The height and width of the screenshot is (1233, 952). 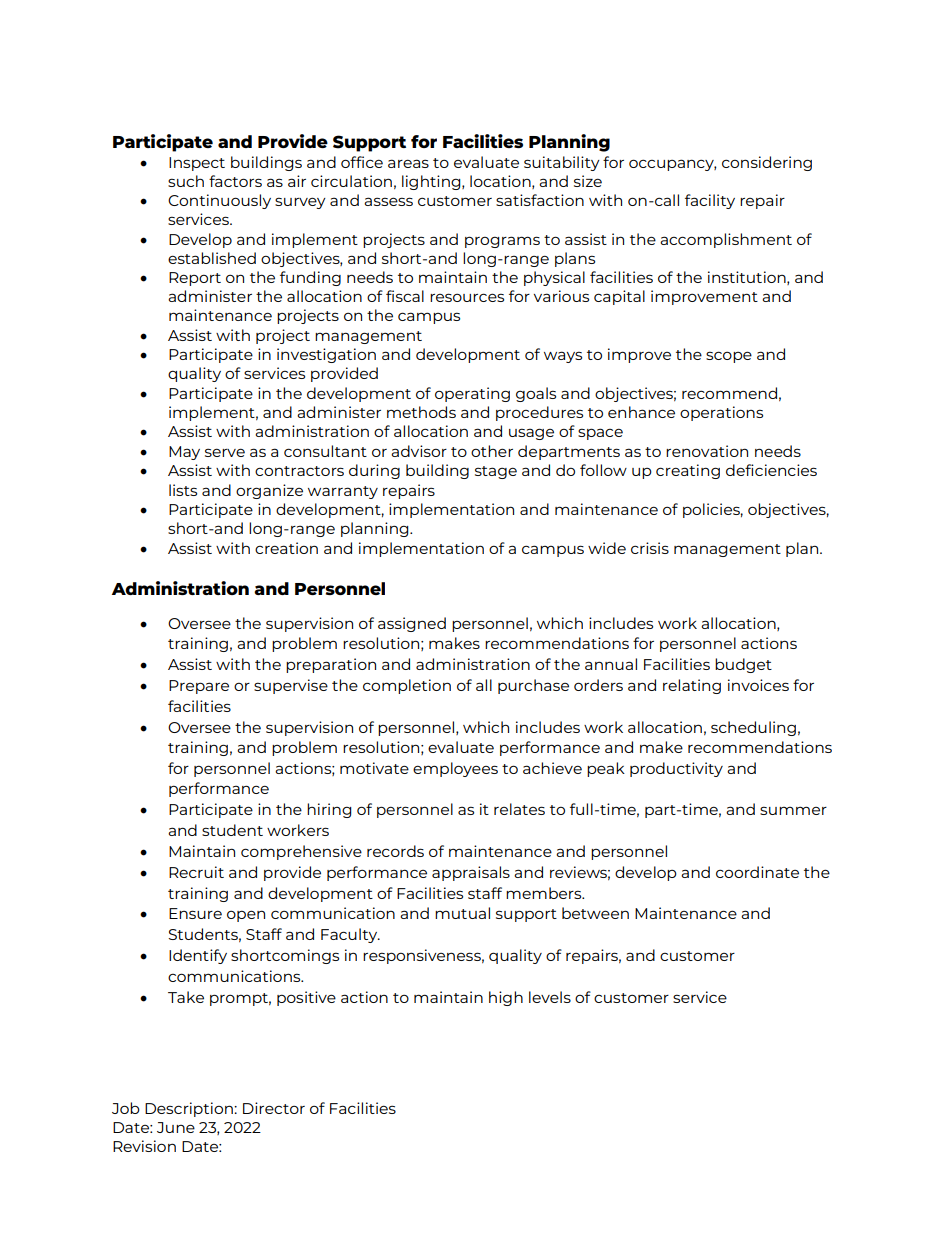 I want to click on levels, so click(x=550, y=997).
